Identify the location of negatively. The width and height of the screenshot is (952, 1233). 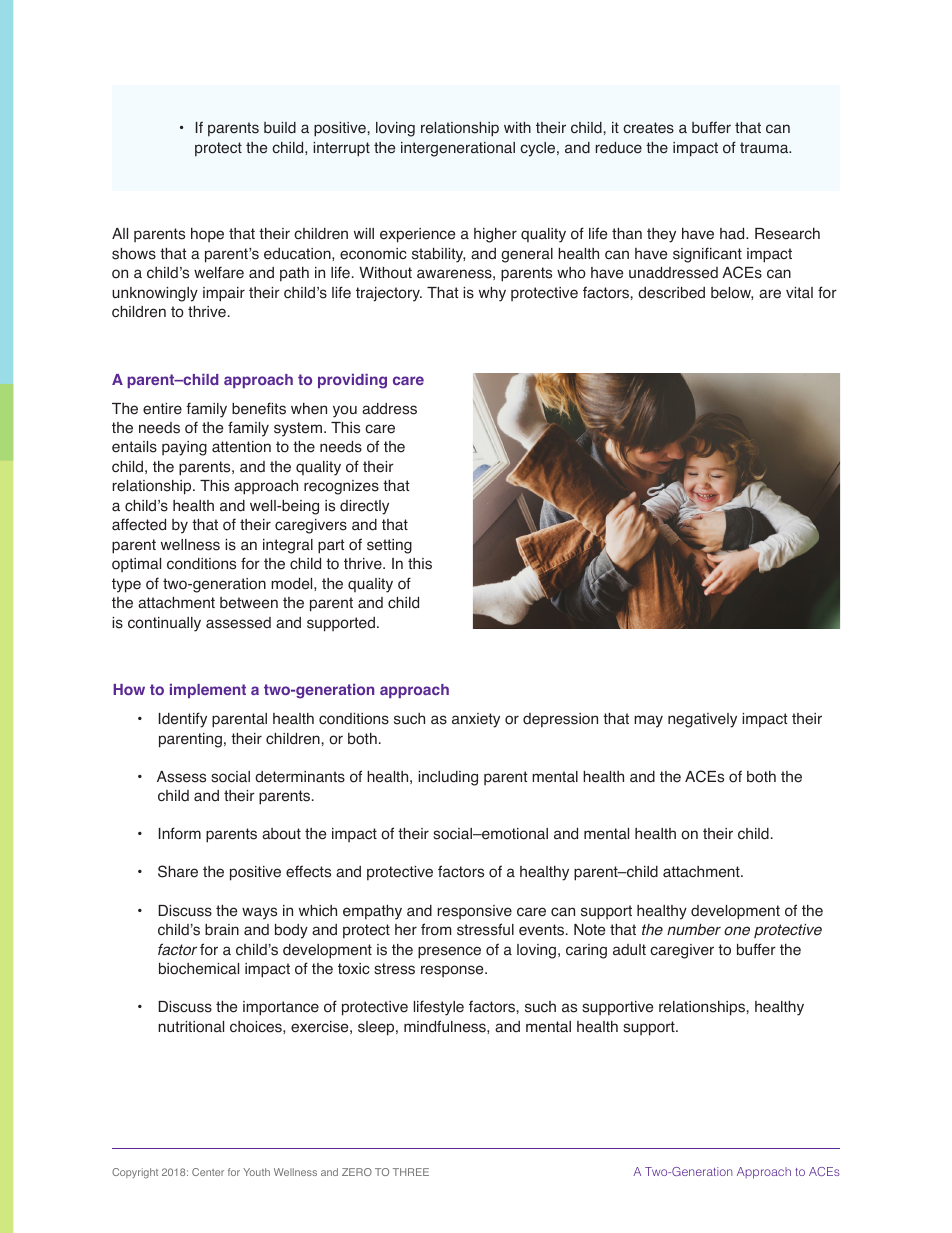
(702, 720).
